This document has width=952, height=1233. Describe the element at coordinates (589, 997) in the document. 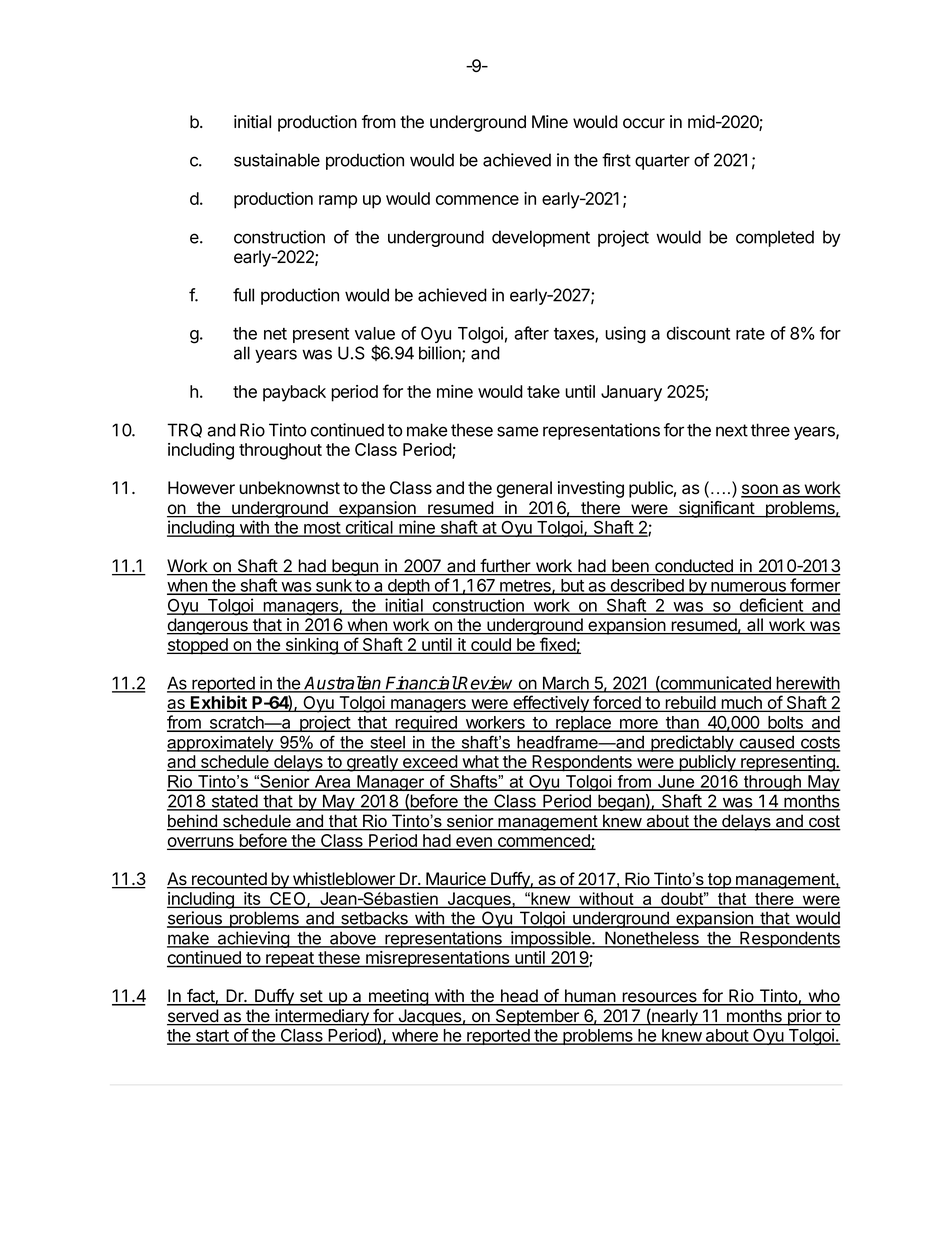

I see `human` at that location.
